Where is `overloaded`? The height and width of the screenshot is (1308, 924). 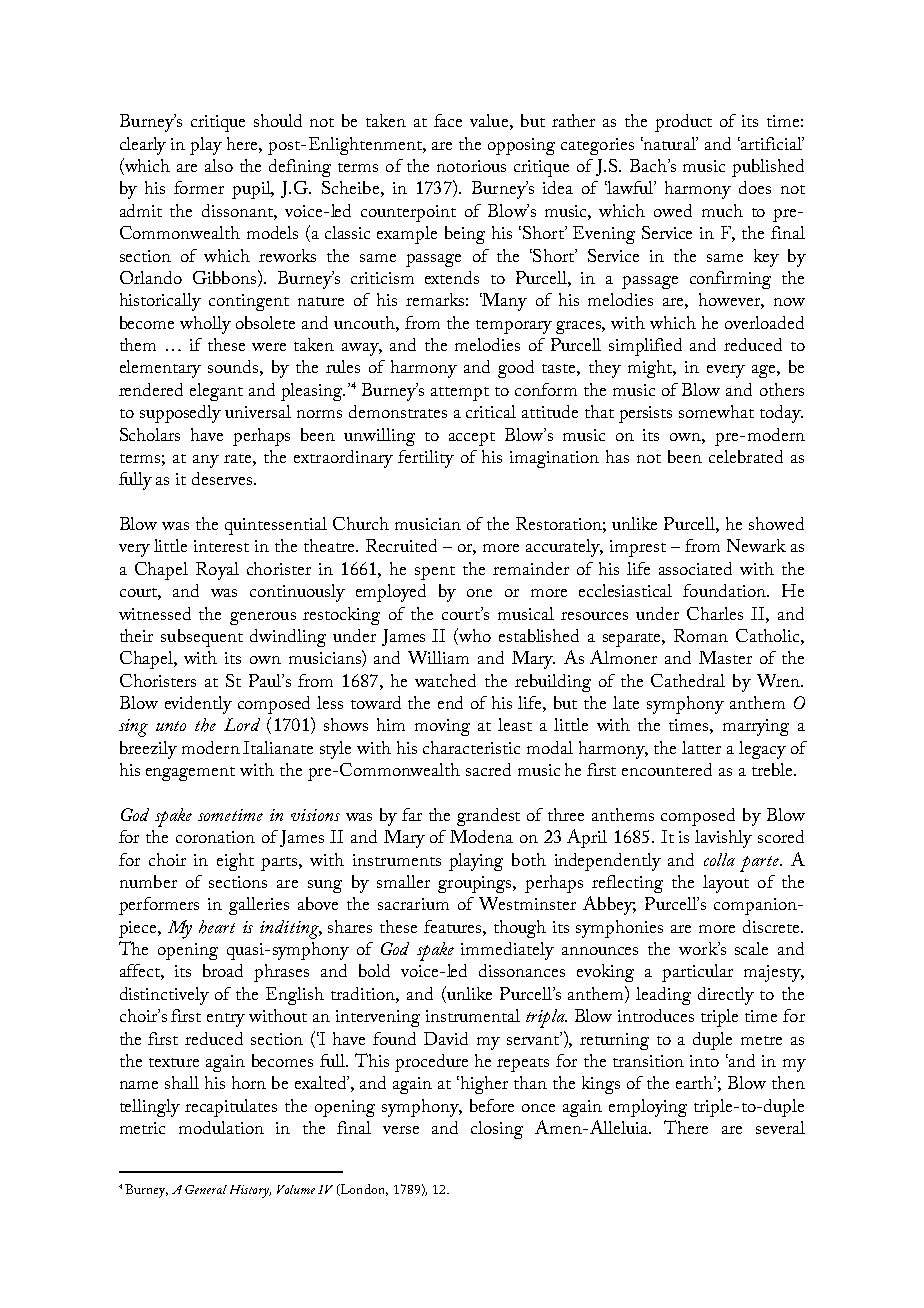 overloaded is located at coordinates (764, 322).
